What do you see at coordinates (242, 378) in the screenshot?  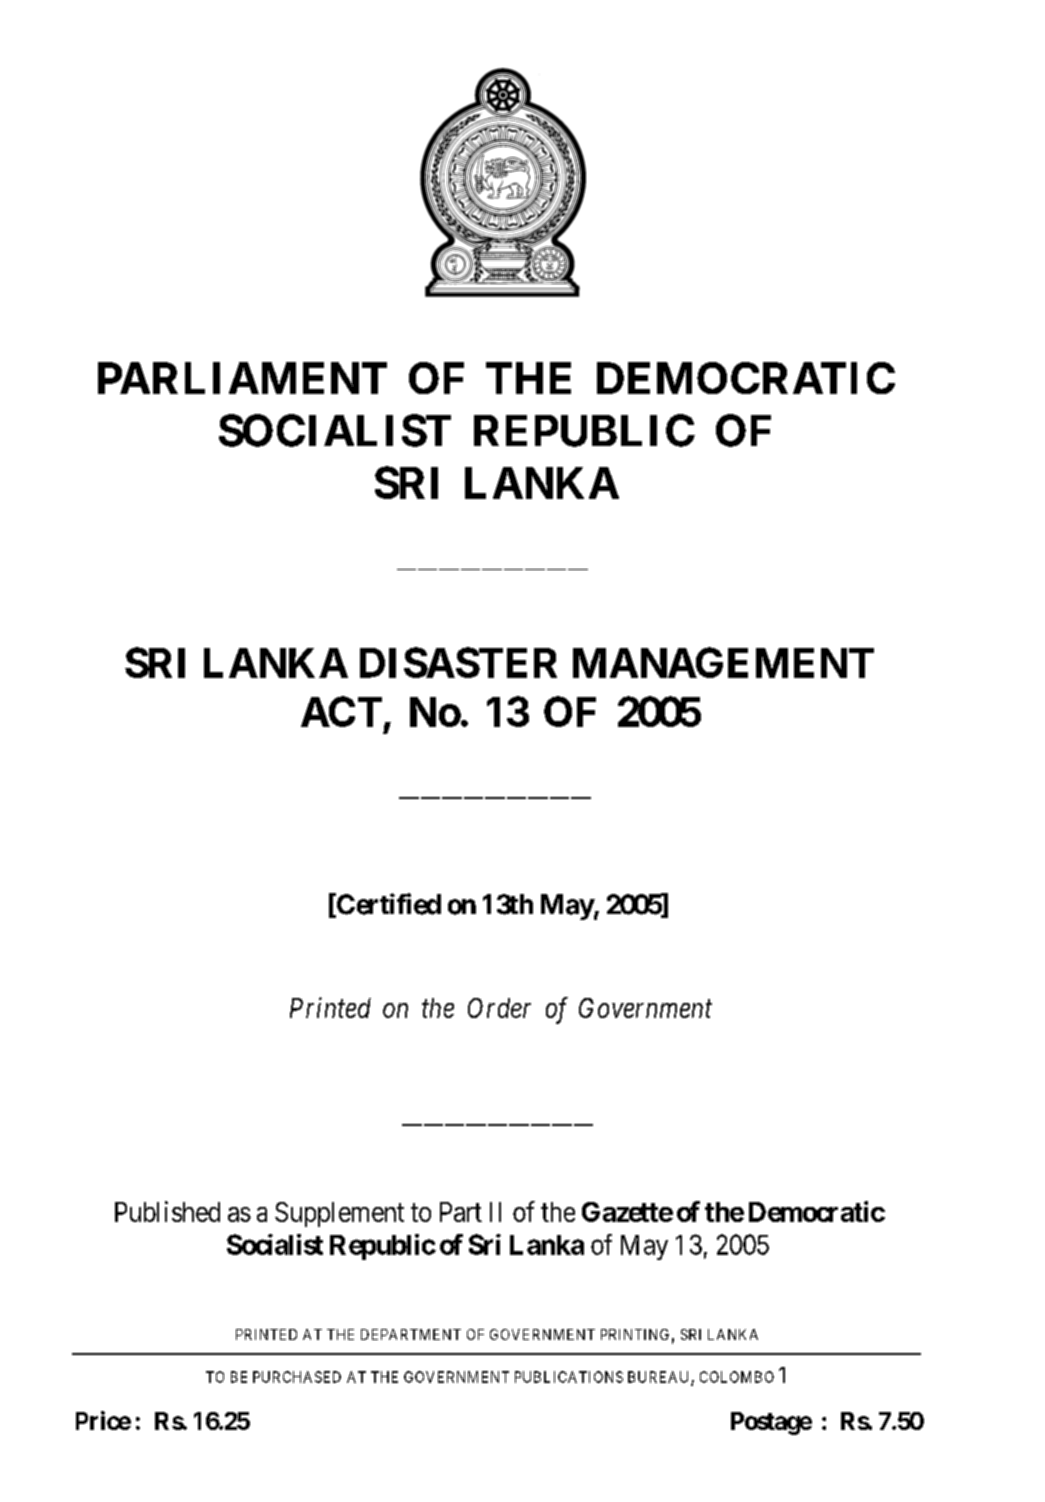 I see `PARLIAMENT` at bounding box center [242, 378].
